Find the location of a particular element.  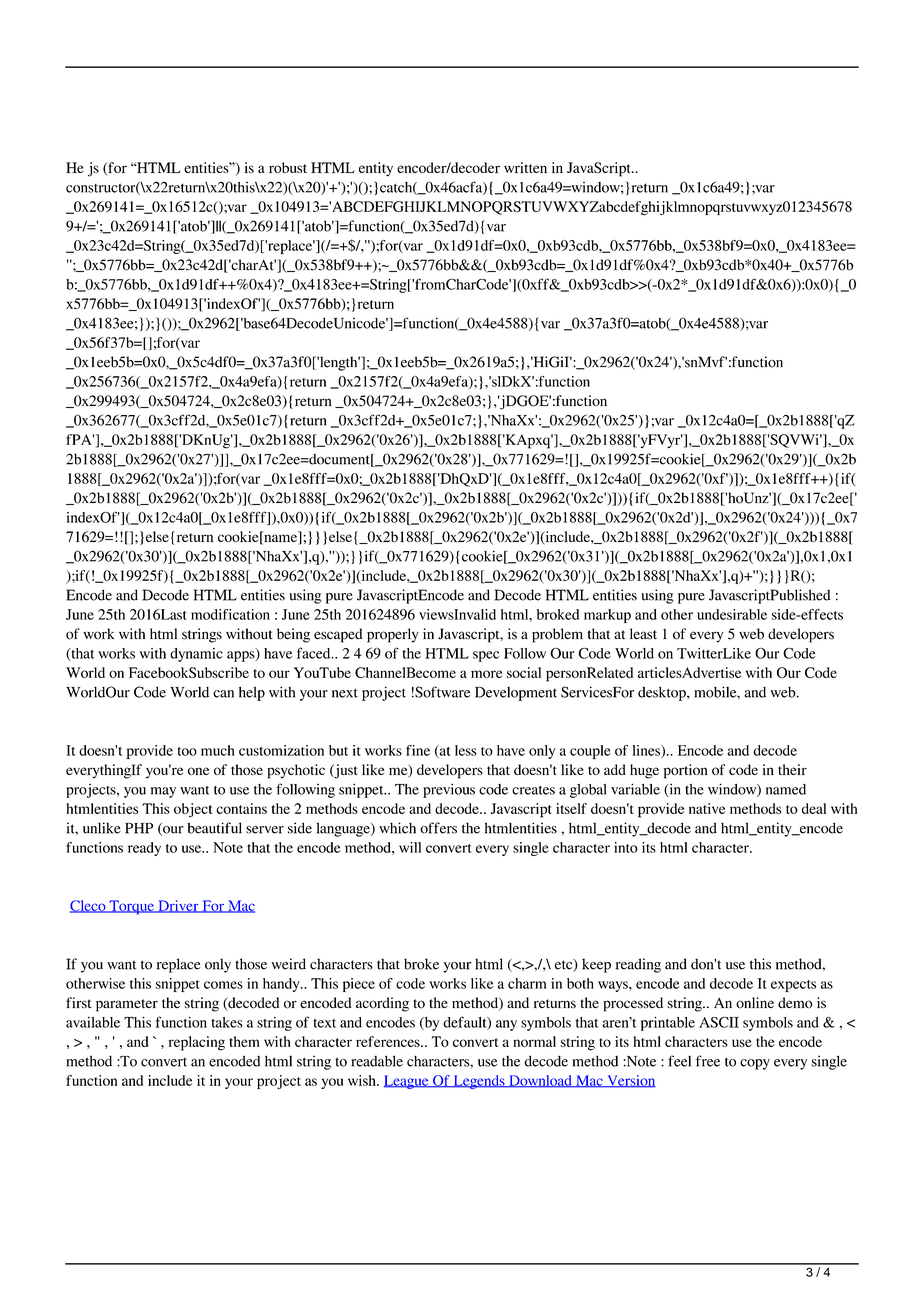

dynamic is located at coordinates (196, 655).
